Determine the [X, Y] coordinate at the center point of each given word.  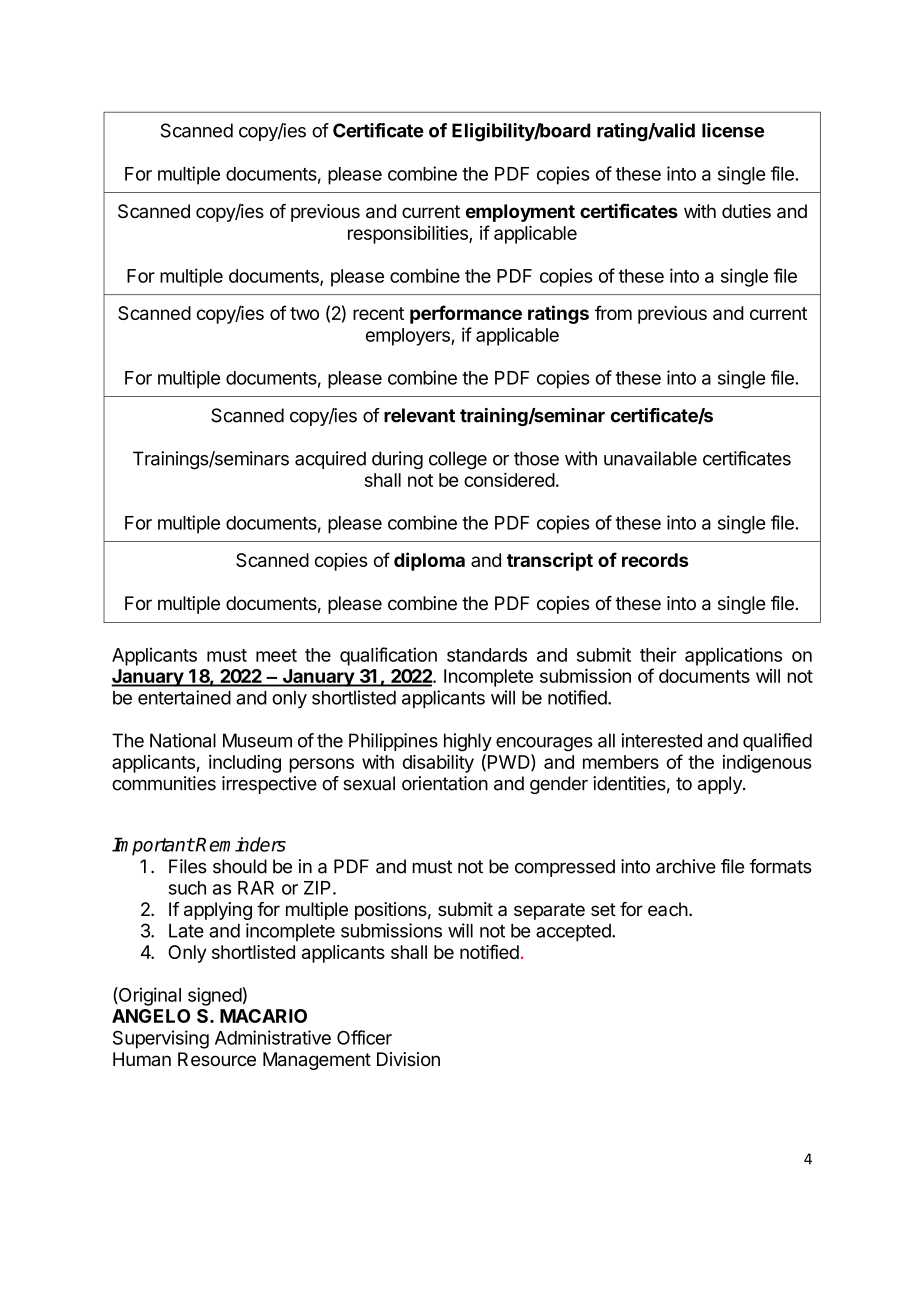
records [655, 560]
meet [276, 655]
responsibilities [409, 234]
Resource [217, 1059]
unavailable [650, 458]
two [304, 313]
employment [520, 213]
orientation [445, 783]
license [733, 130]
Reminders [240, 844]
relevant [419, 415]
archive [686, 866]
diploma [429, 561]
